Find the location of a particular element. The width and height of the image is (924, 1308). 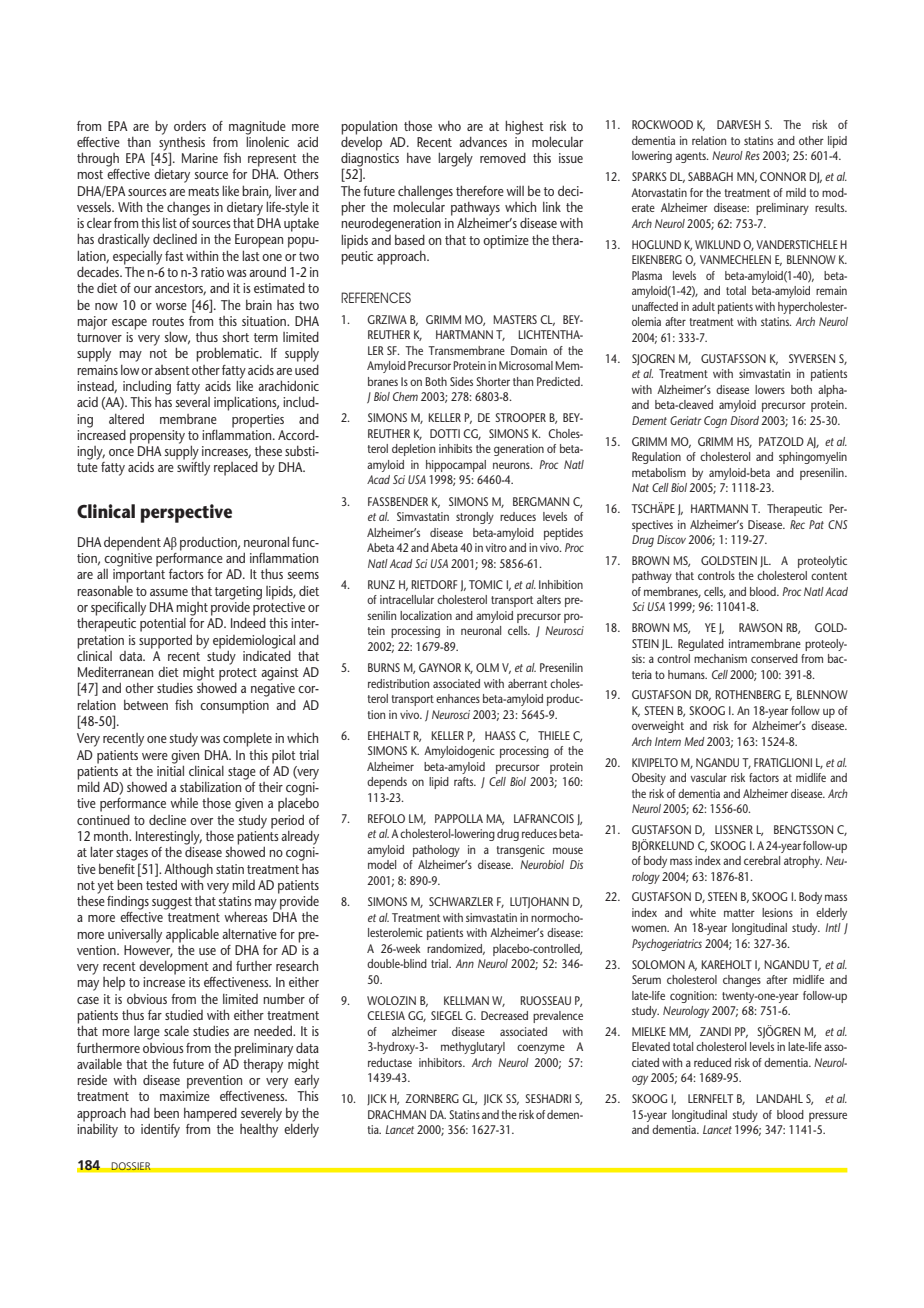

maximize is located at coordinates (185, 1096).
